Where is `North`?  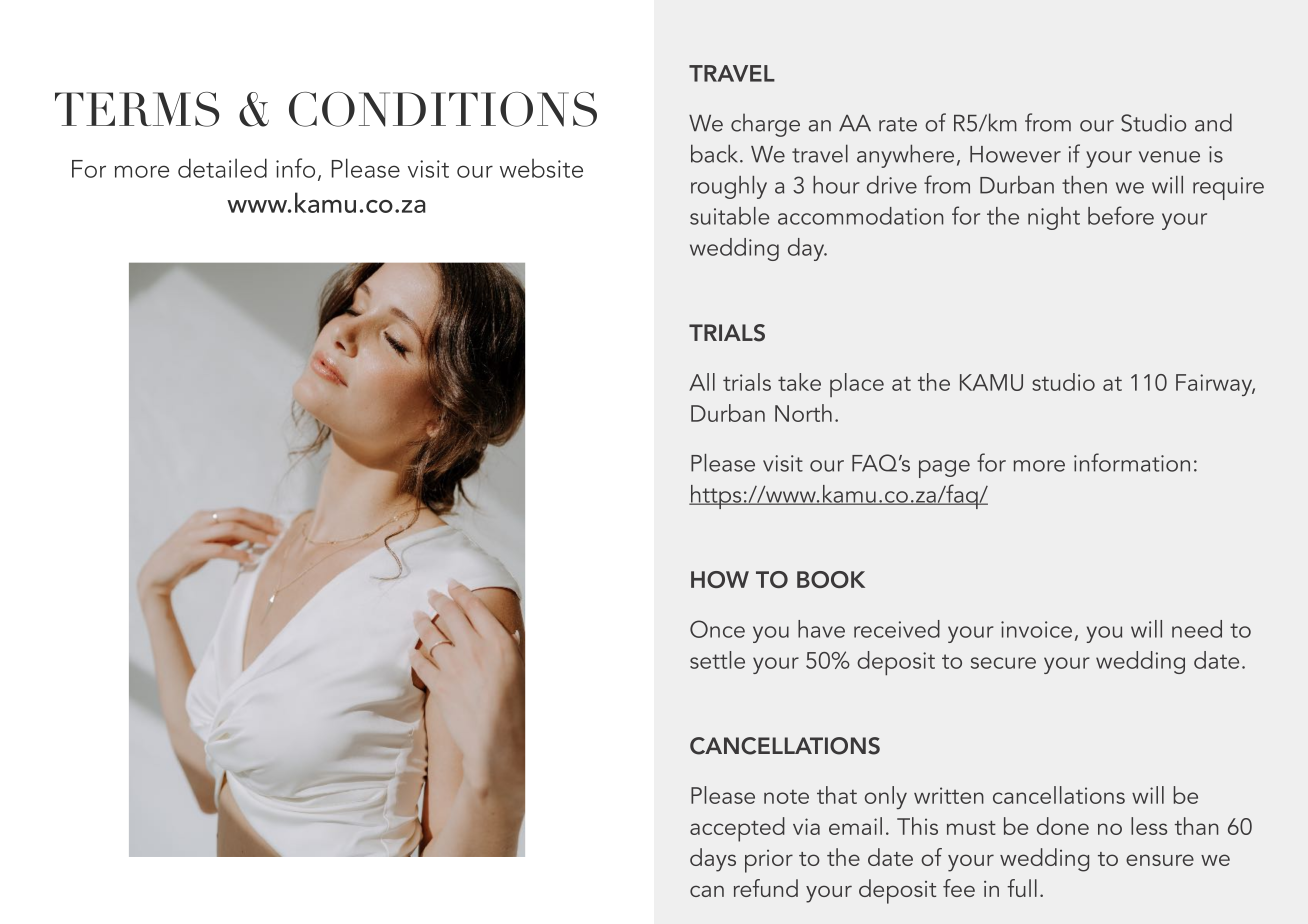 North is located at coordinates (803, 413).
